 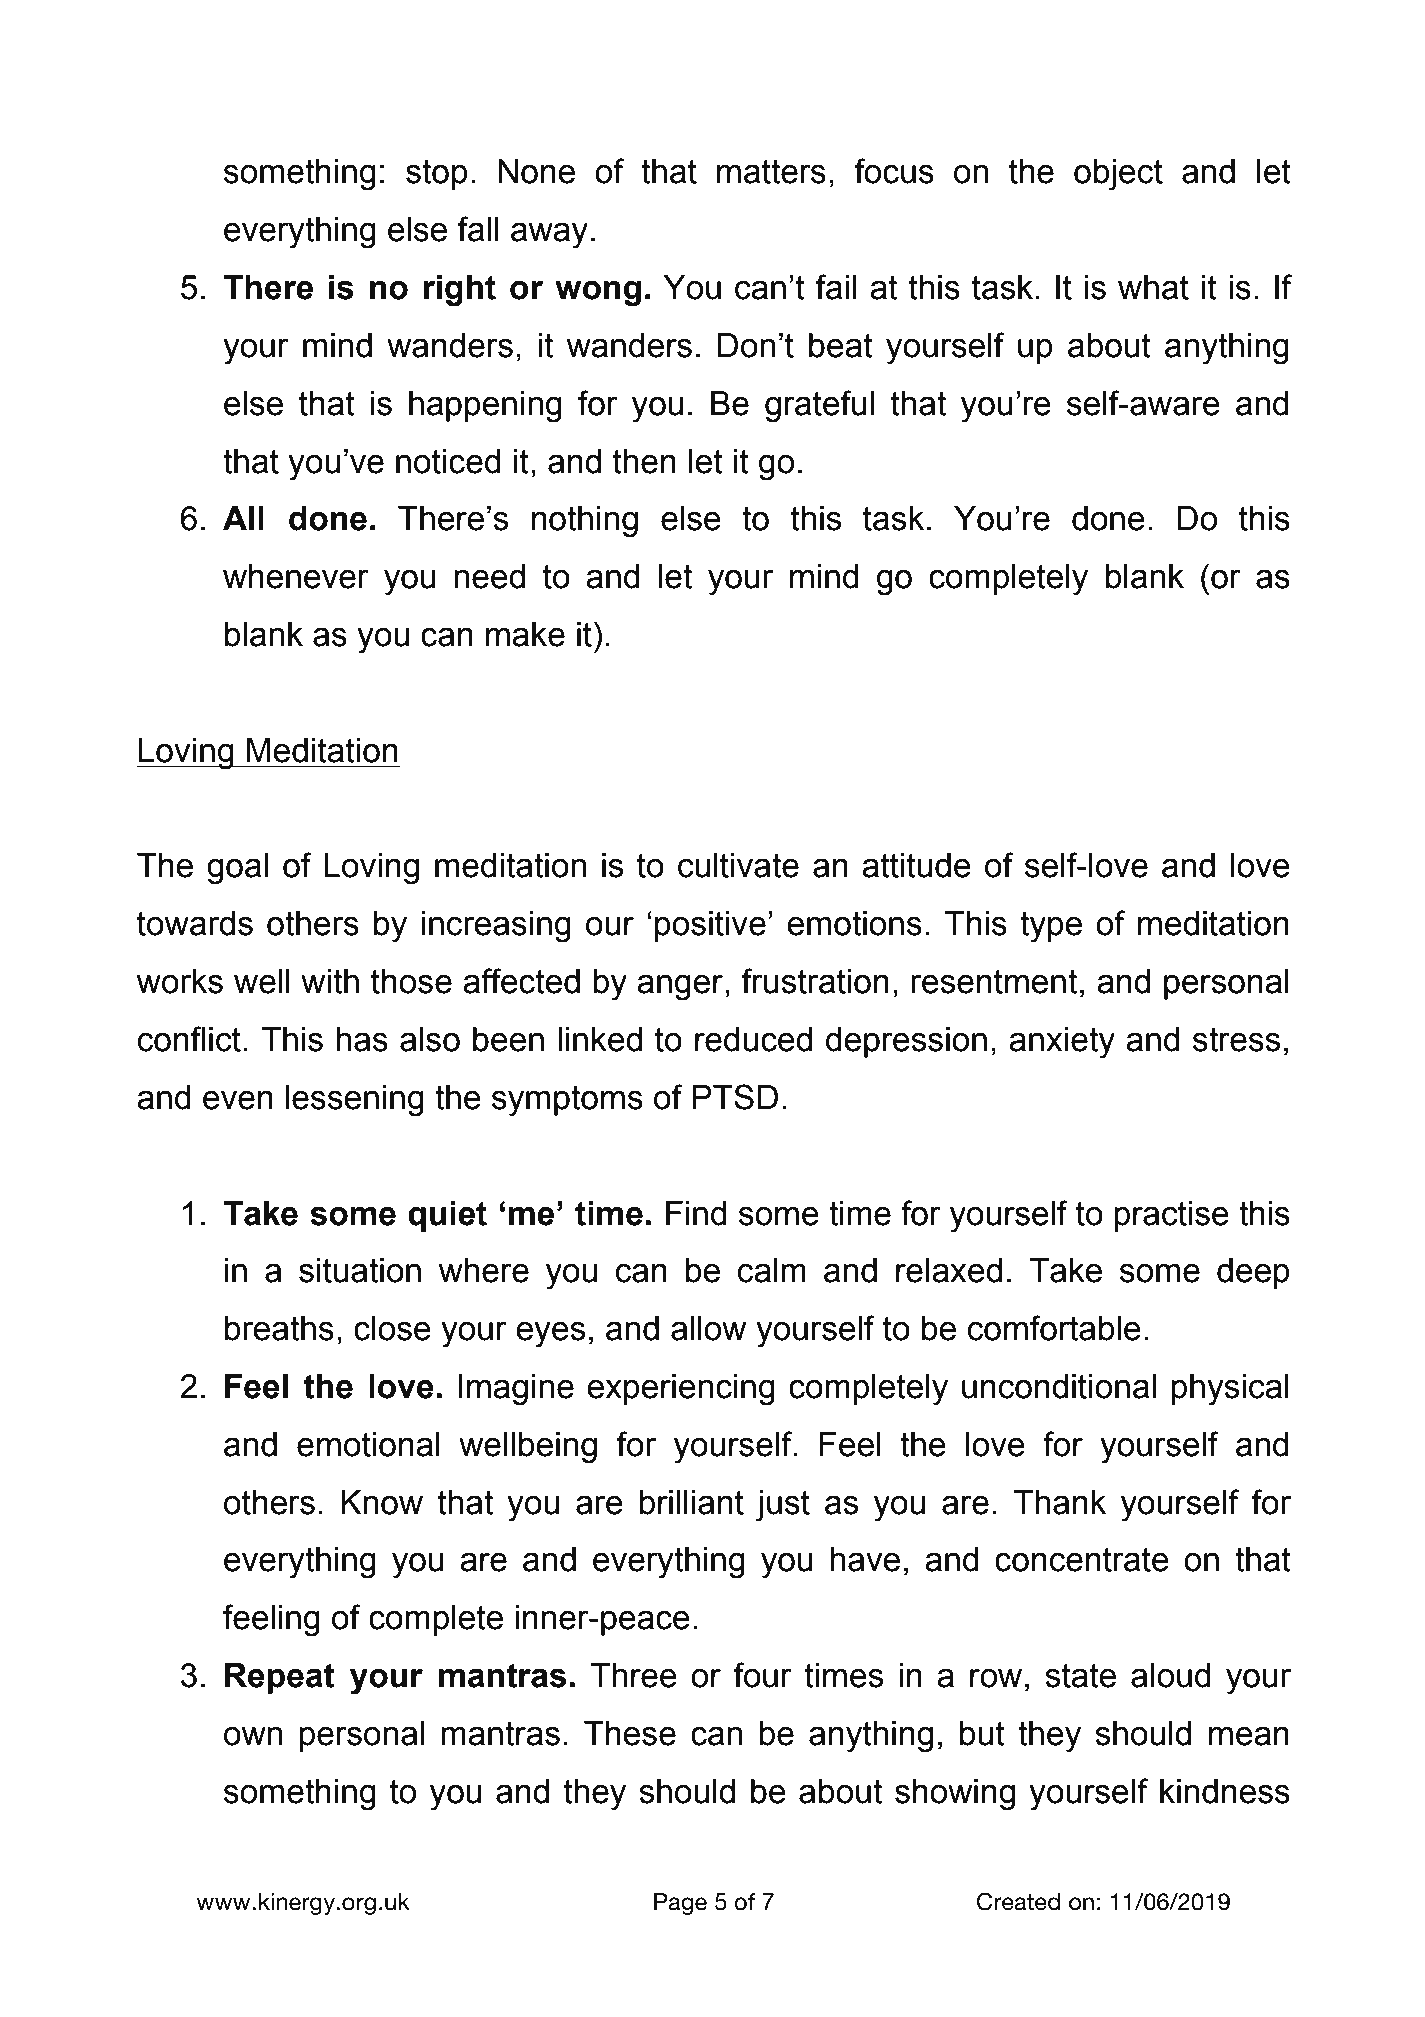 What do you see at coordinates (753, 1039) in the page?
I see `reduced` at bounding box center [753, 1039].
